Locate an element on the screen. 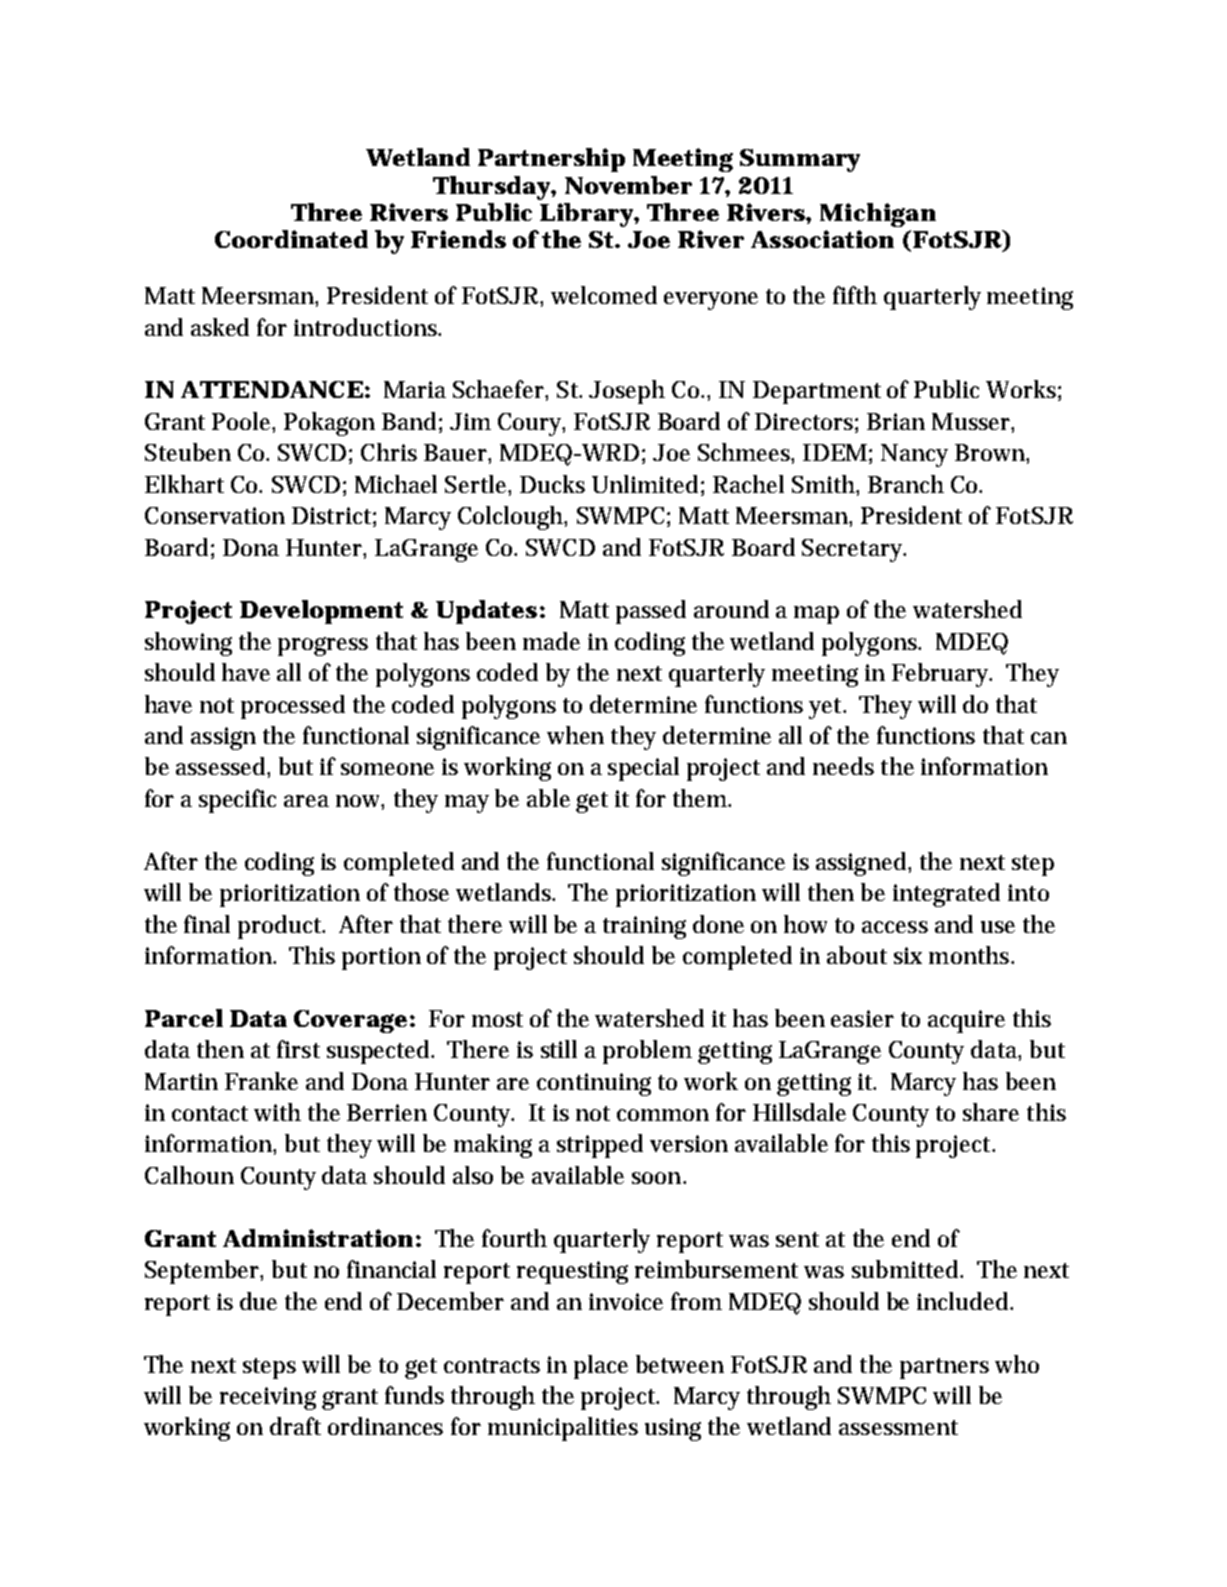 The width and height of the screenshot is (1227, 1587). Michigan is located at coordinates (878, 215).
